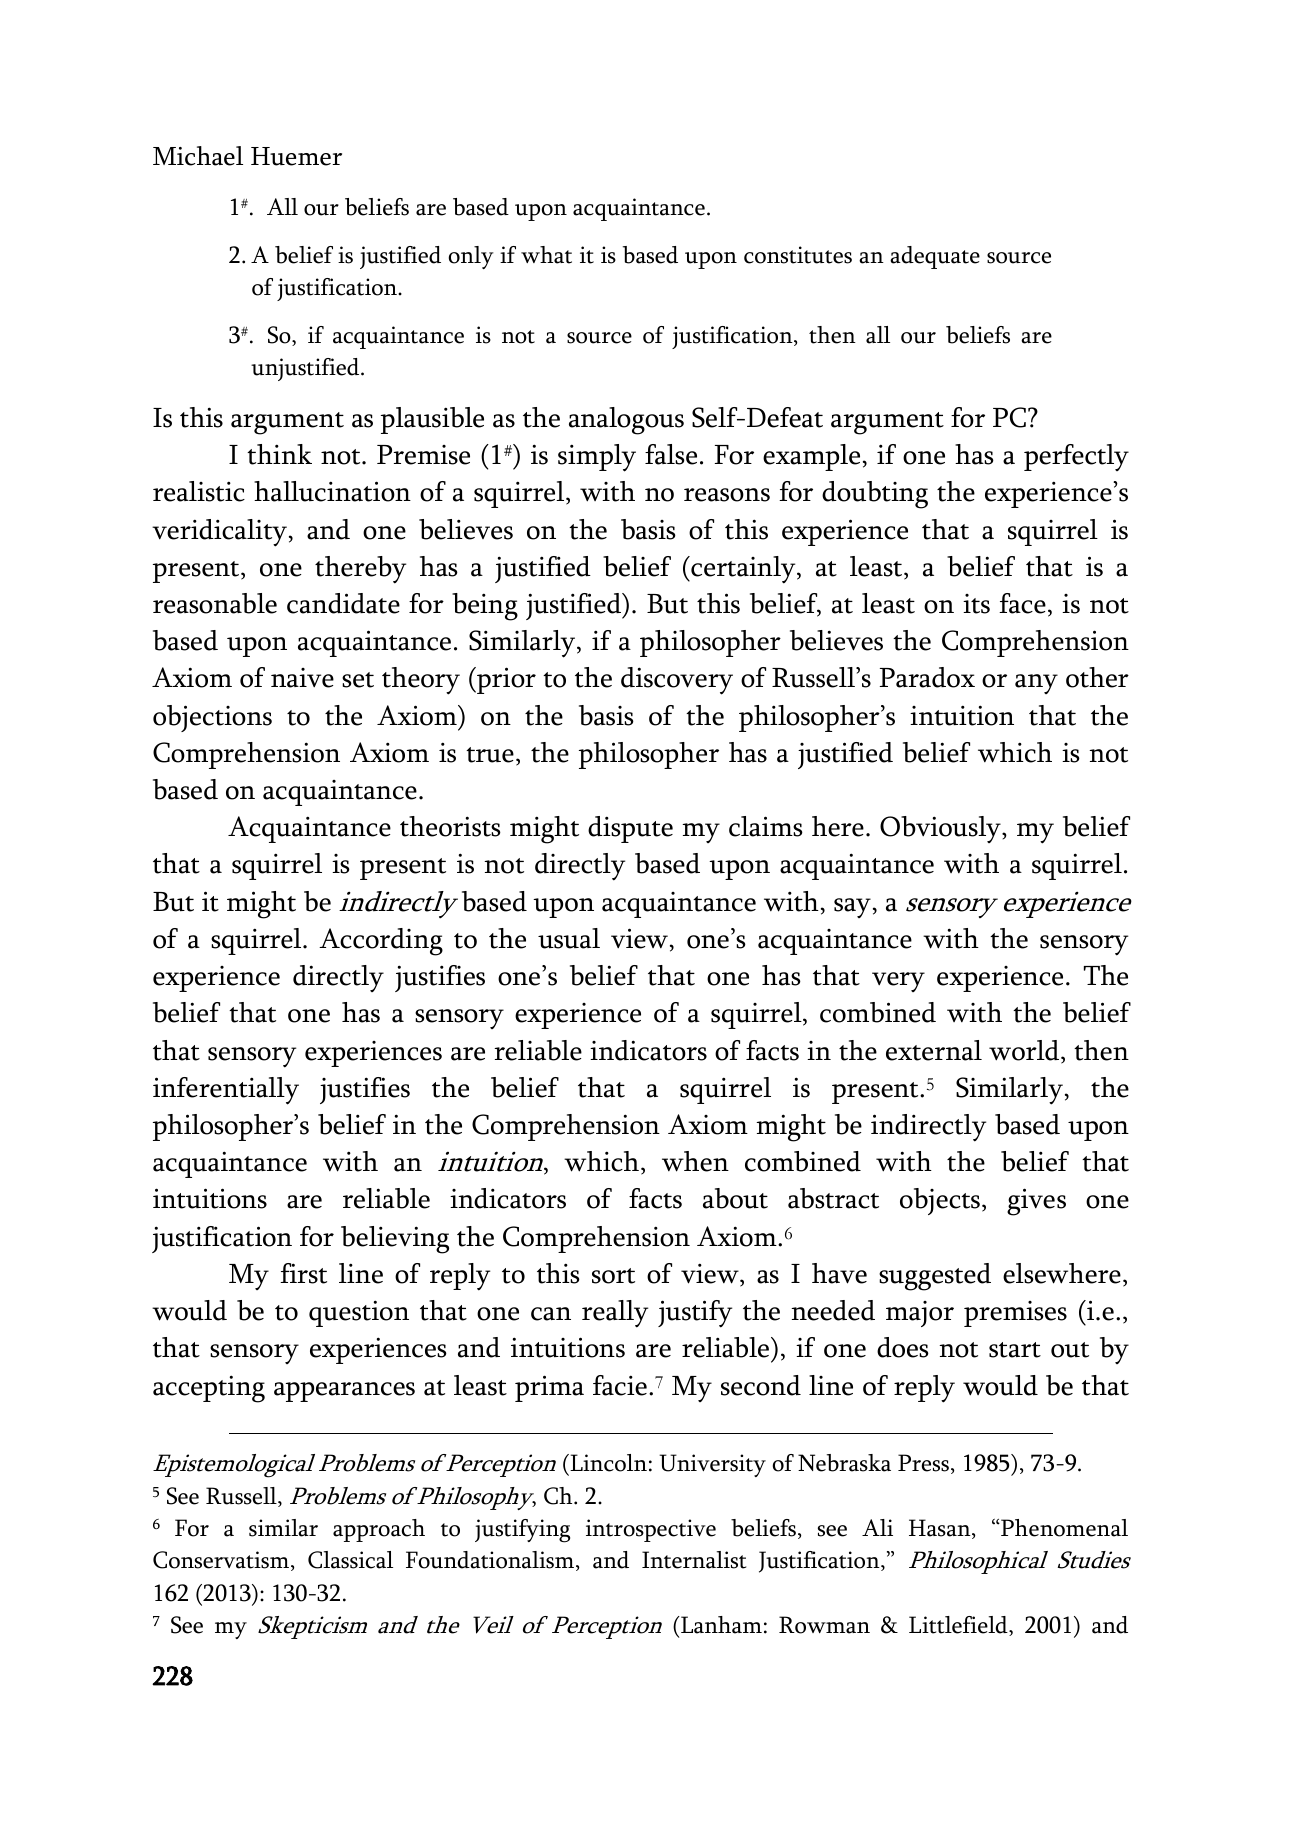 This image has height=1831, width=1297. I want to click on Obviously, so click(941, 829).
